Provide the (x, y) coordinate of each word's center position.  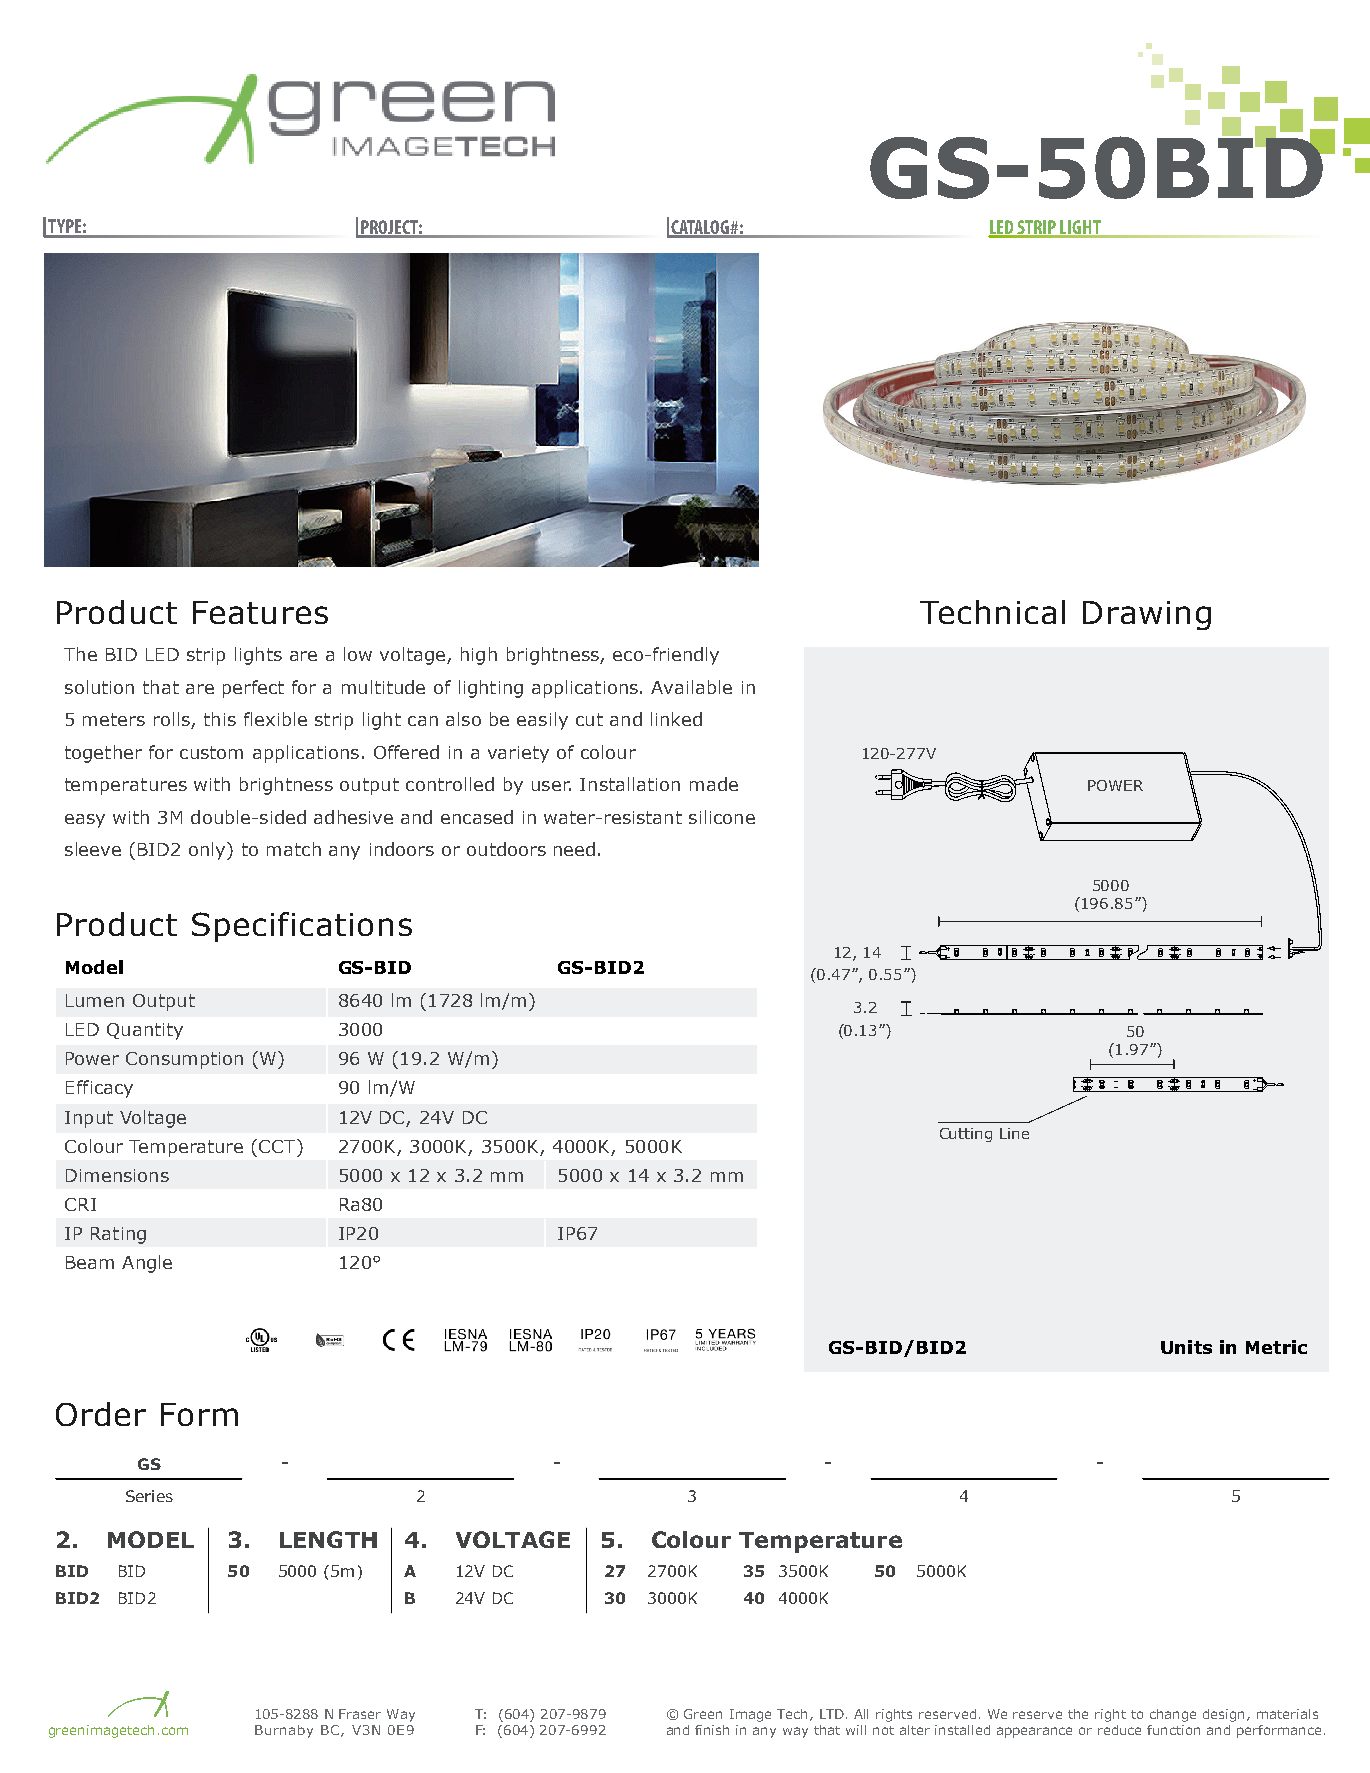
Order (101, 1414)
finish (712, 1730)
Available (691, 687)
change (1173, 1715)
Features (260, 612)
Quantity (145, 1031)
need (574, 849)
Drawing (1147, 615)
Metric (1276, 1347)
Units (1186, 1347)
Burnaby (284, 1731)
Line (1014, 1133)
